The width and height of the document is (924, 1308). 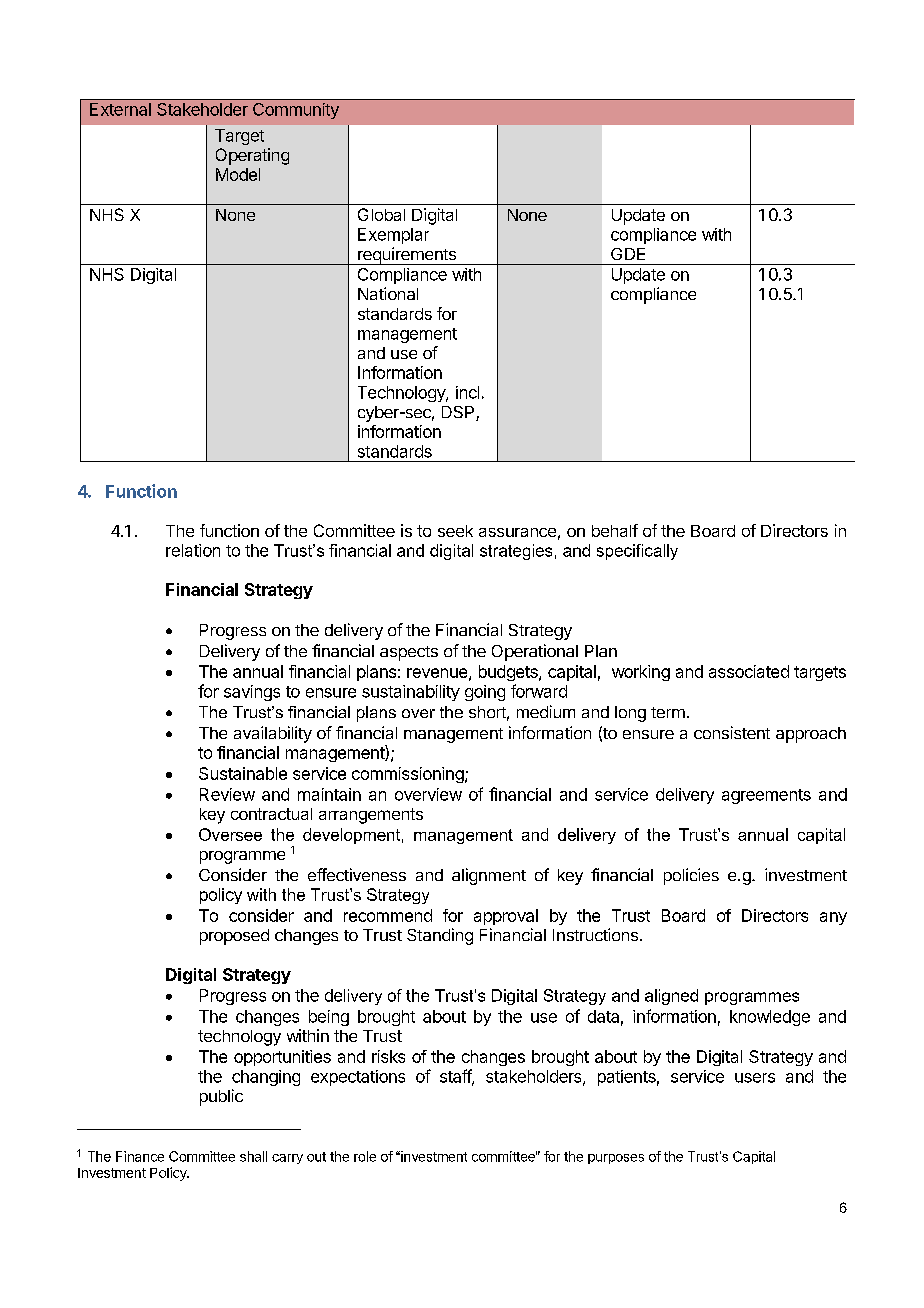 What do you see at coordinates (221, 1097) in the document?
I see `public` at bounding box center [221, 1097].
